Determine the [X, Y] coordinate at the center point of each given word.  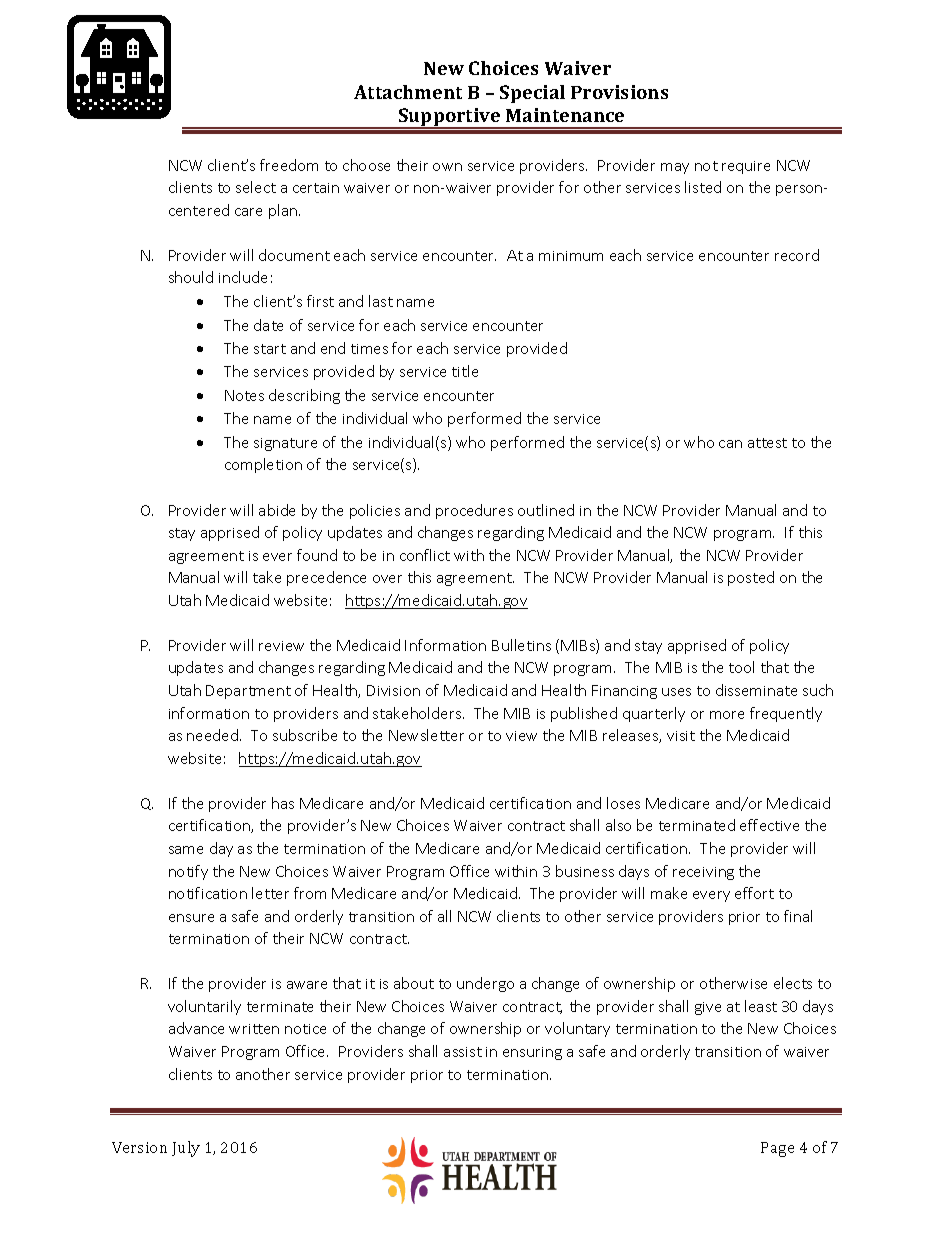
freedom [289, 165]
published [584, 714]
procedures [474, 511]
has [283, 803]
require [746, 167]
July [186, 1149]
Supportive [450, 118]
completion [263, 465]
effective [769, 825]
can [730, 444]
